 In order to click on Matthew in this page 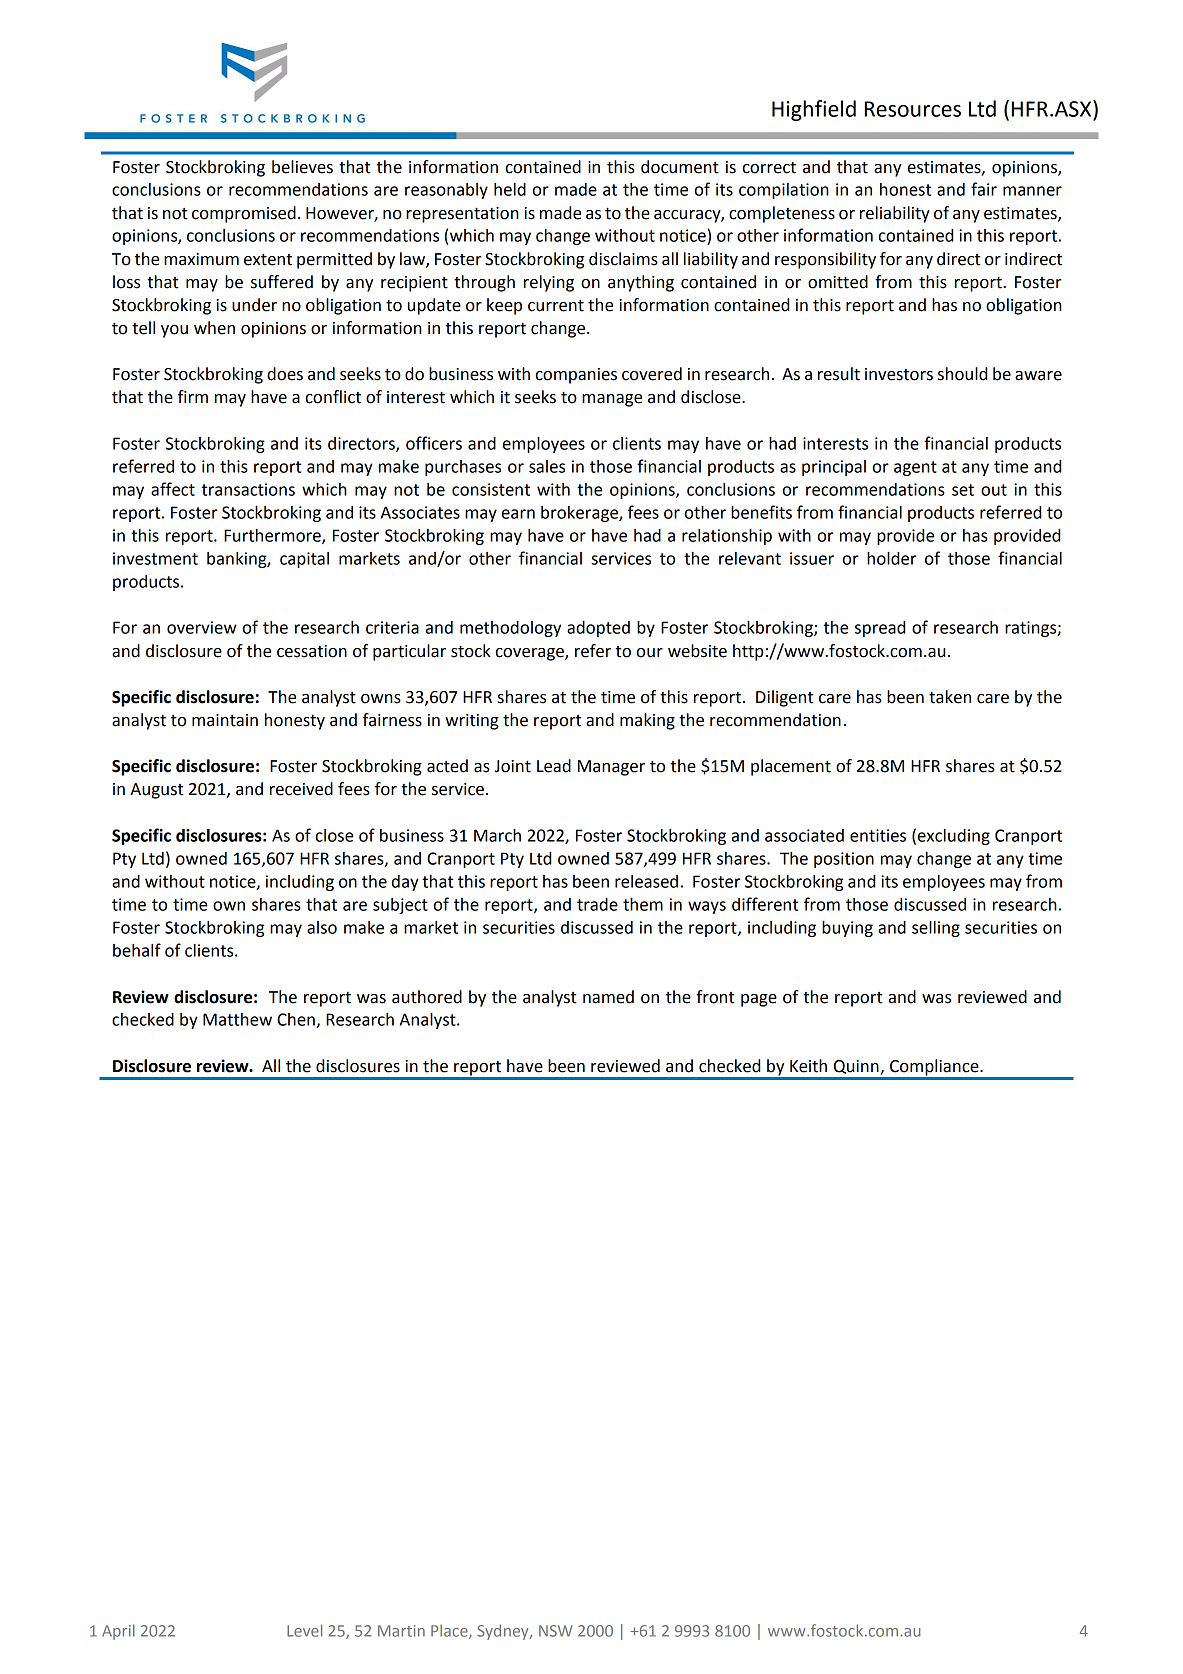, I will do `click(237, 1019)`.
